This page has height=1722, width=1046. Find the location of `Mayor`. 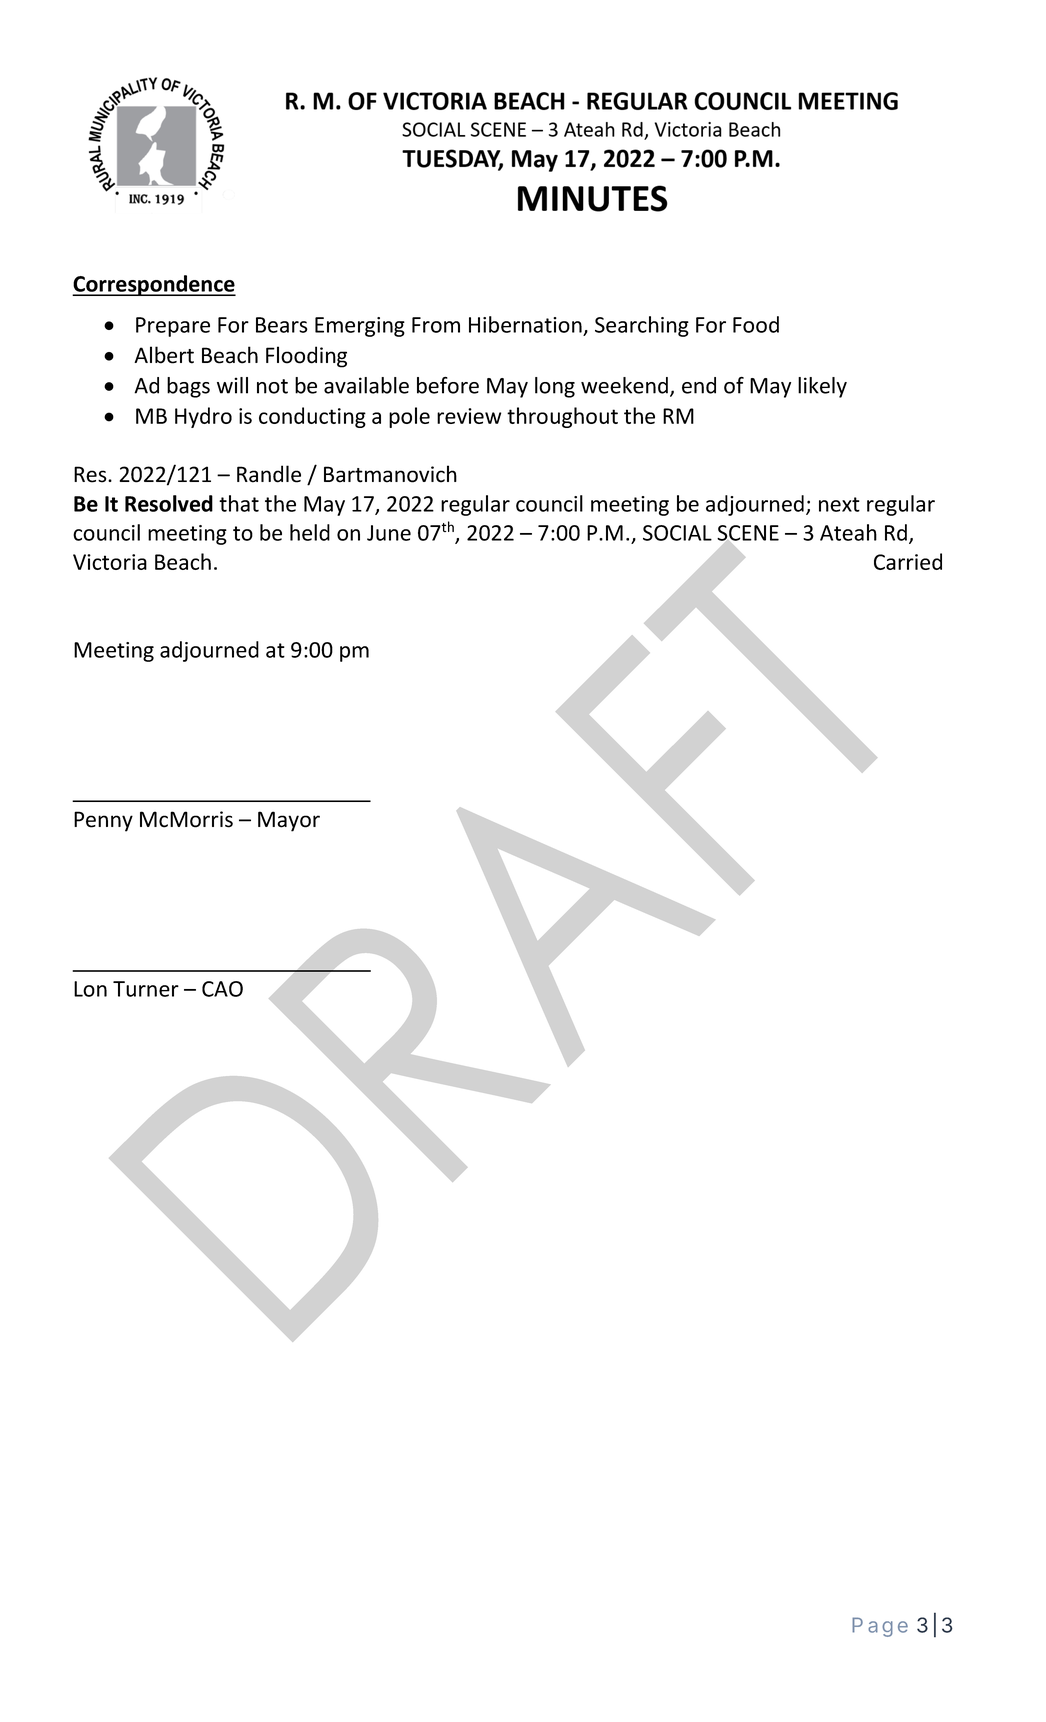

Mayor is located at coordinates (289, 821).
